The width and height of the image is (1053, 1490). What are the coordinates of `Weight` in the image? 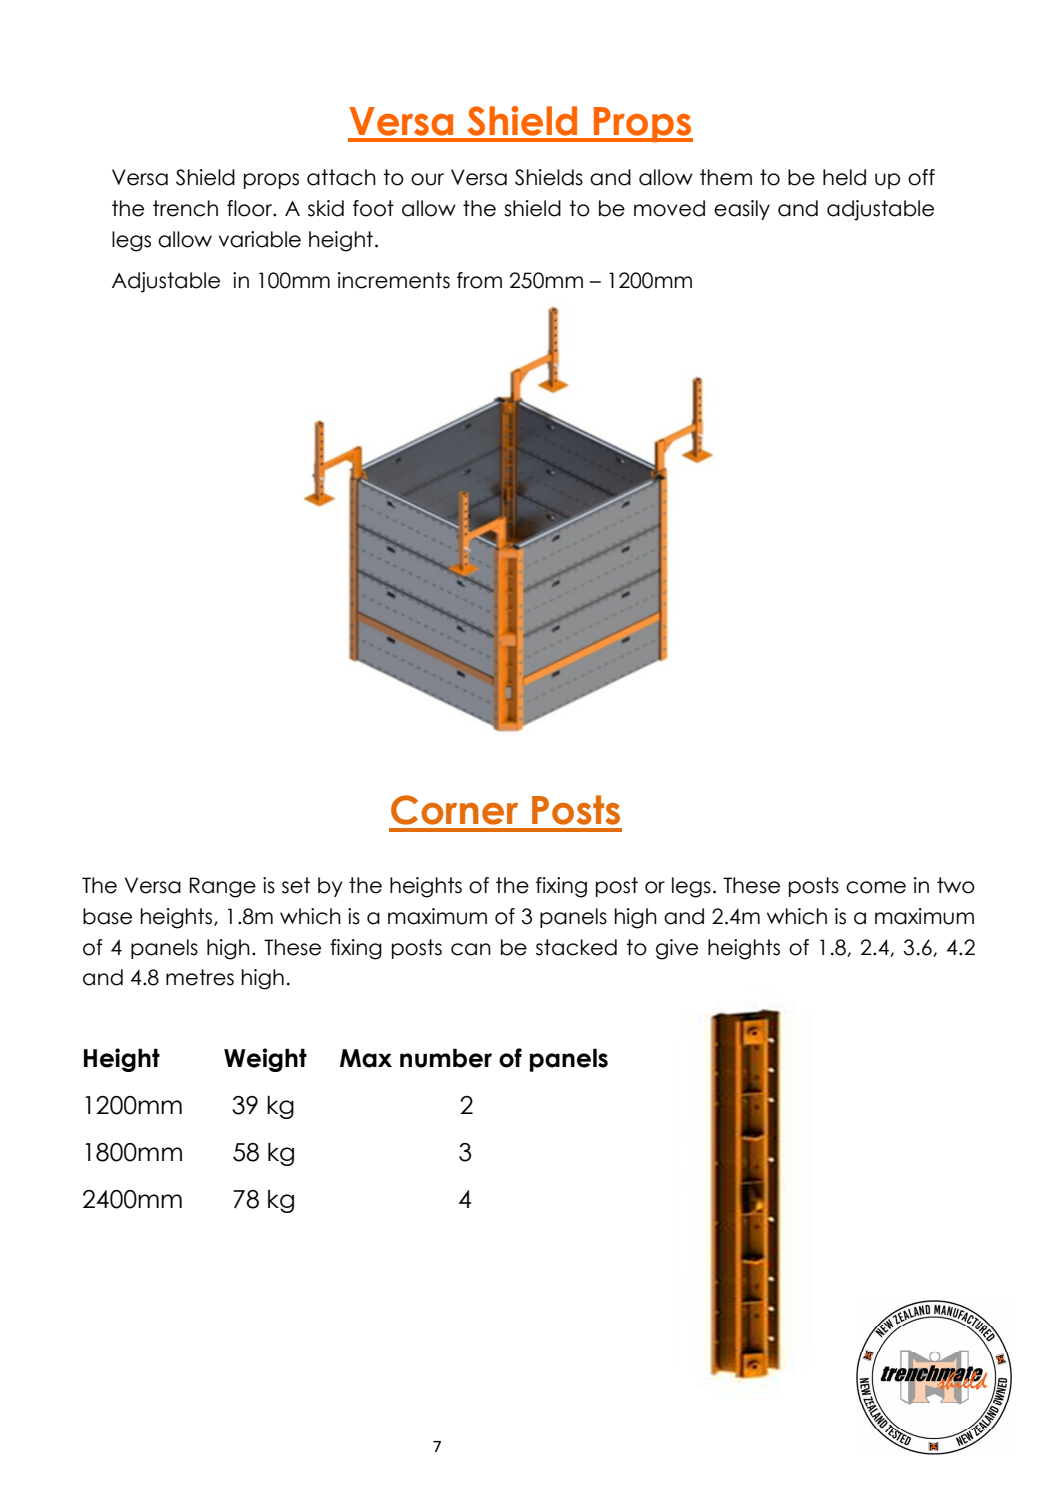 It's located at (265, 1060).
